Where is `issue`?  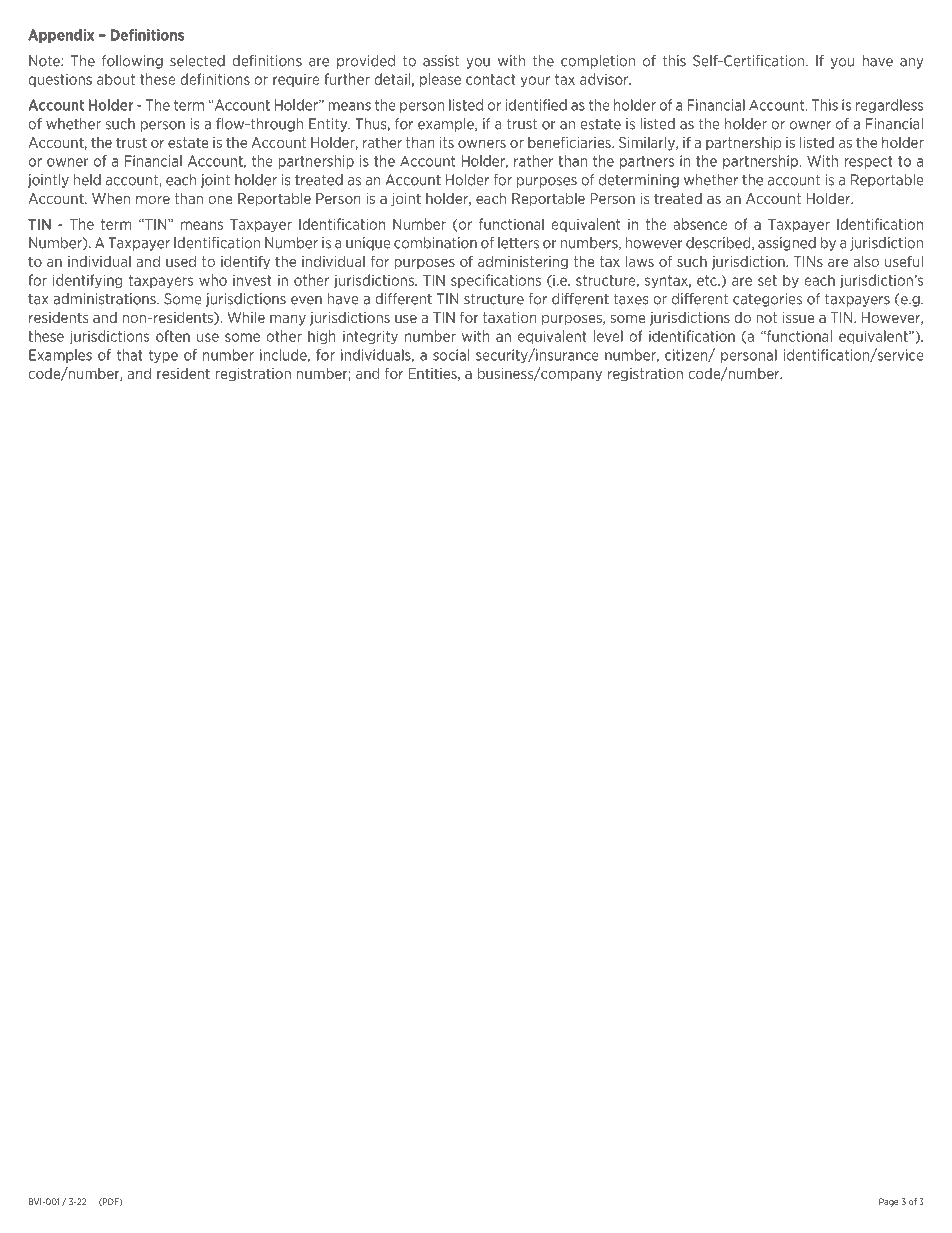
issue is located at coordinates (798, 317).
